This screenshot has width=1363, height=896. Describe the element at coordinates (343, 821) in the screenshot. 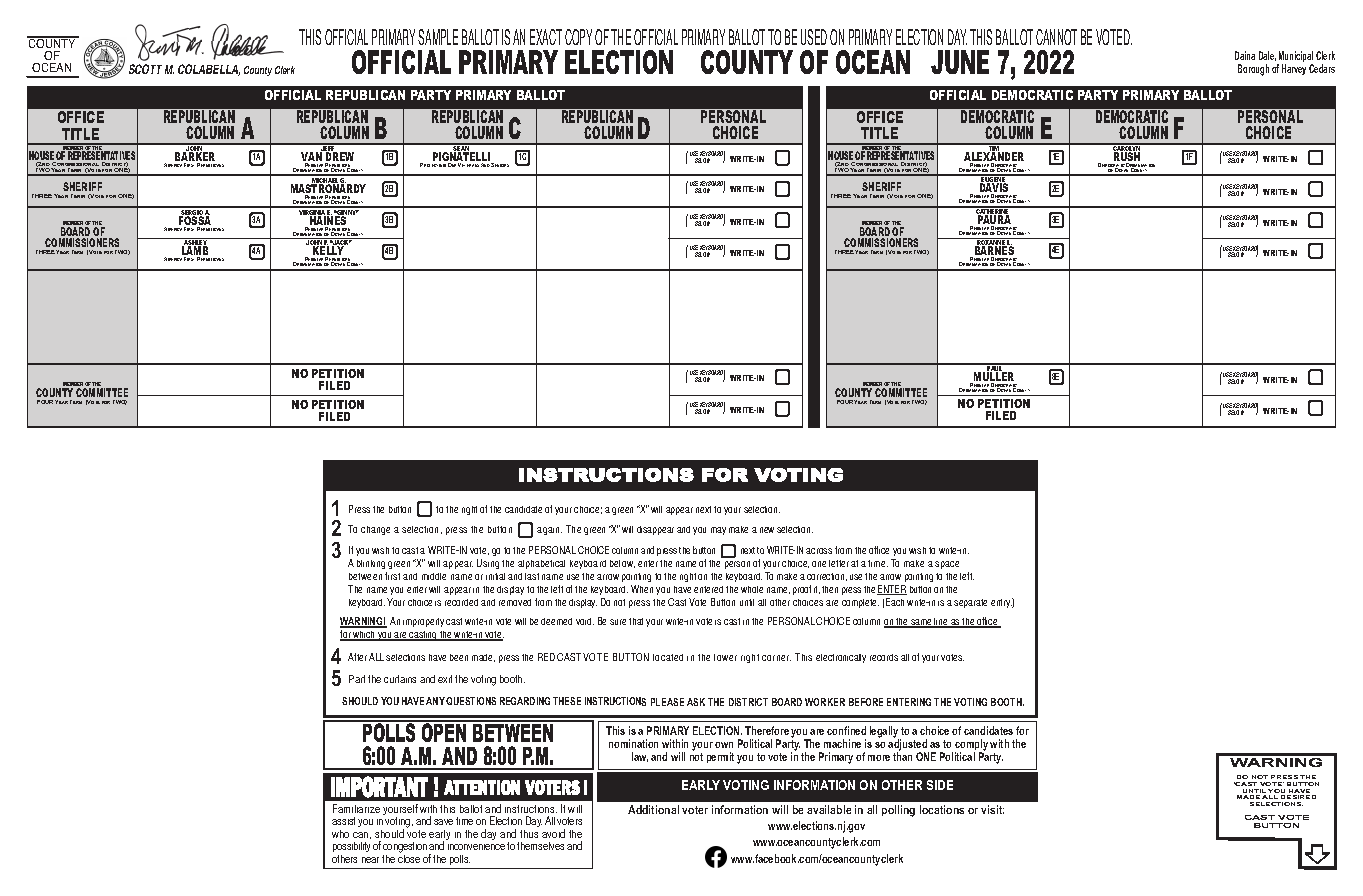

I see `assist` at that location.
